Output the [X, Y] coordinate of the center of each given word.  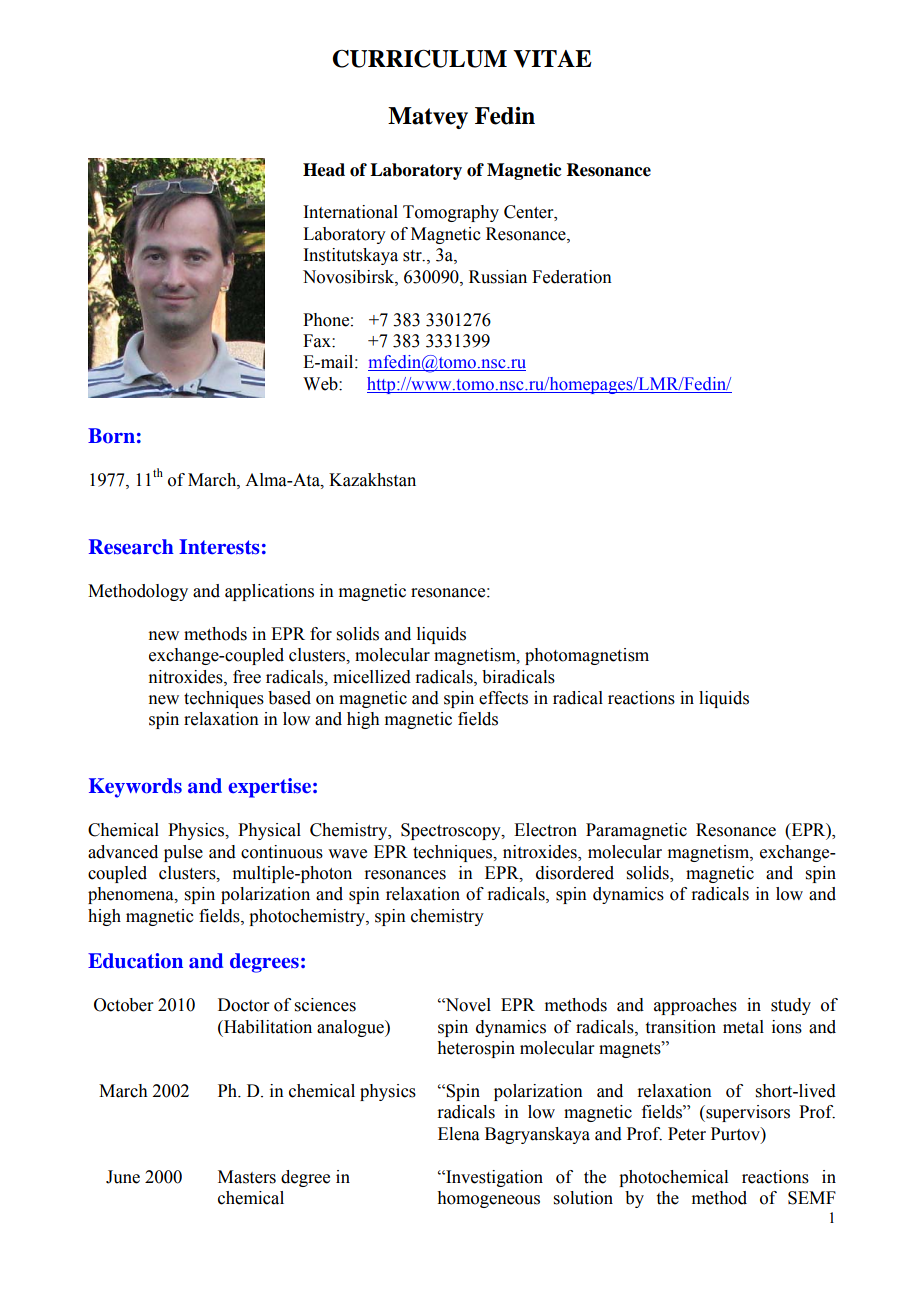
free [247, 677]
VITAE [552, 59]
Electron [545, 830]
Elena [459, 1134]
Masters [247, 1177]
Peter [687, 1134]
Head [324, 170]
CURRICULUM [419, 59]
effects [503, 698]
